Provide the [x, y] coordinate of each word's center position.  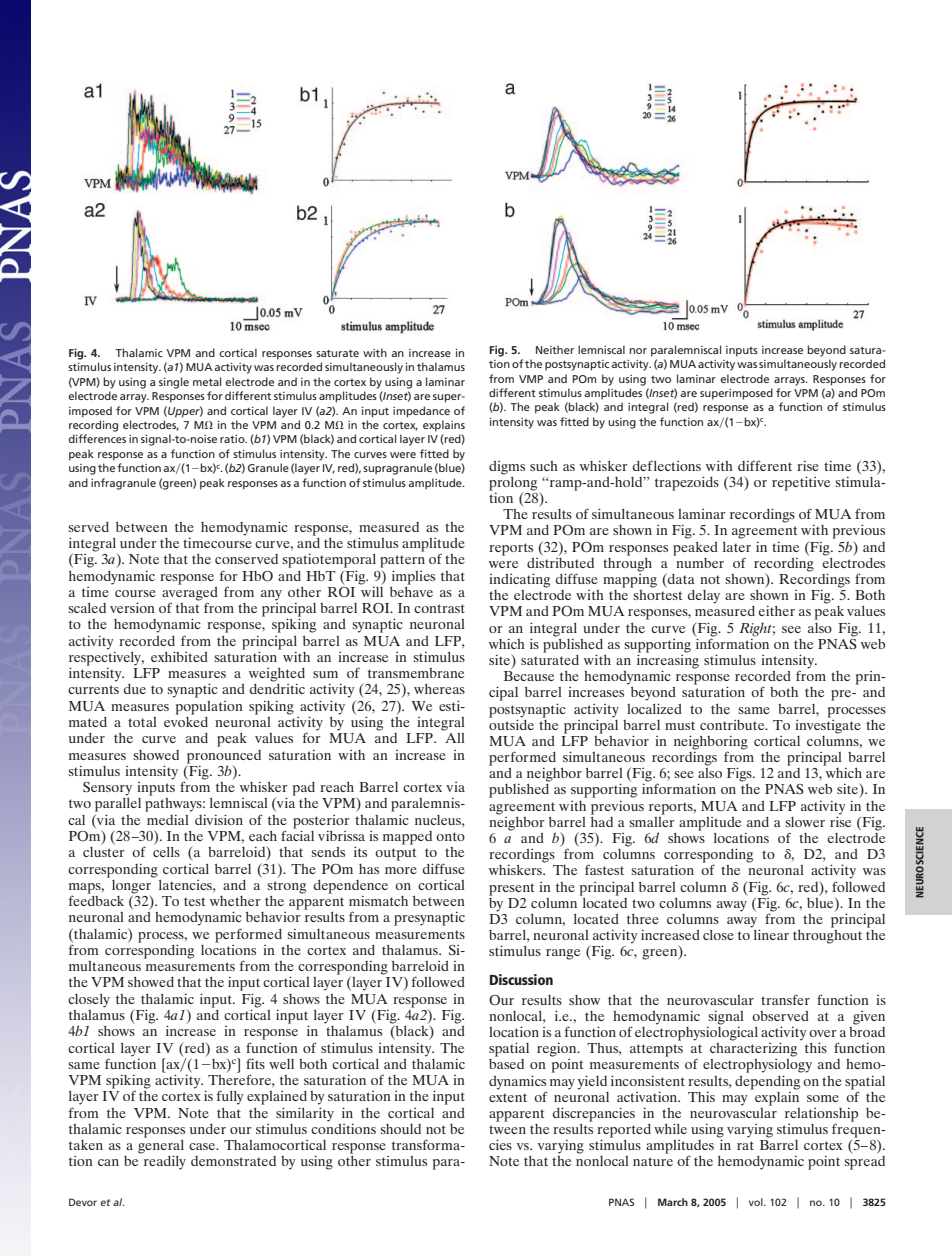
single [174, 383]
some [823, 1098]
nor [638, 351]
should [401, 1129]
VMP [531, 379]
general [161, 1146]
